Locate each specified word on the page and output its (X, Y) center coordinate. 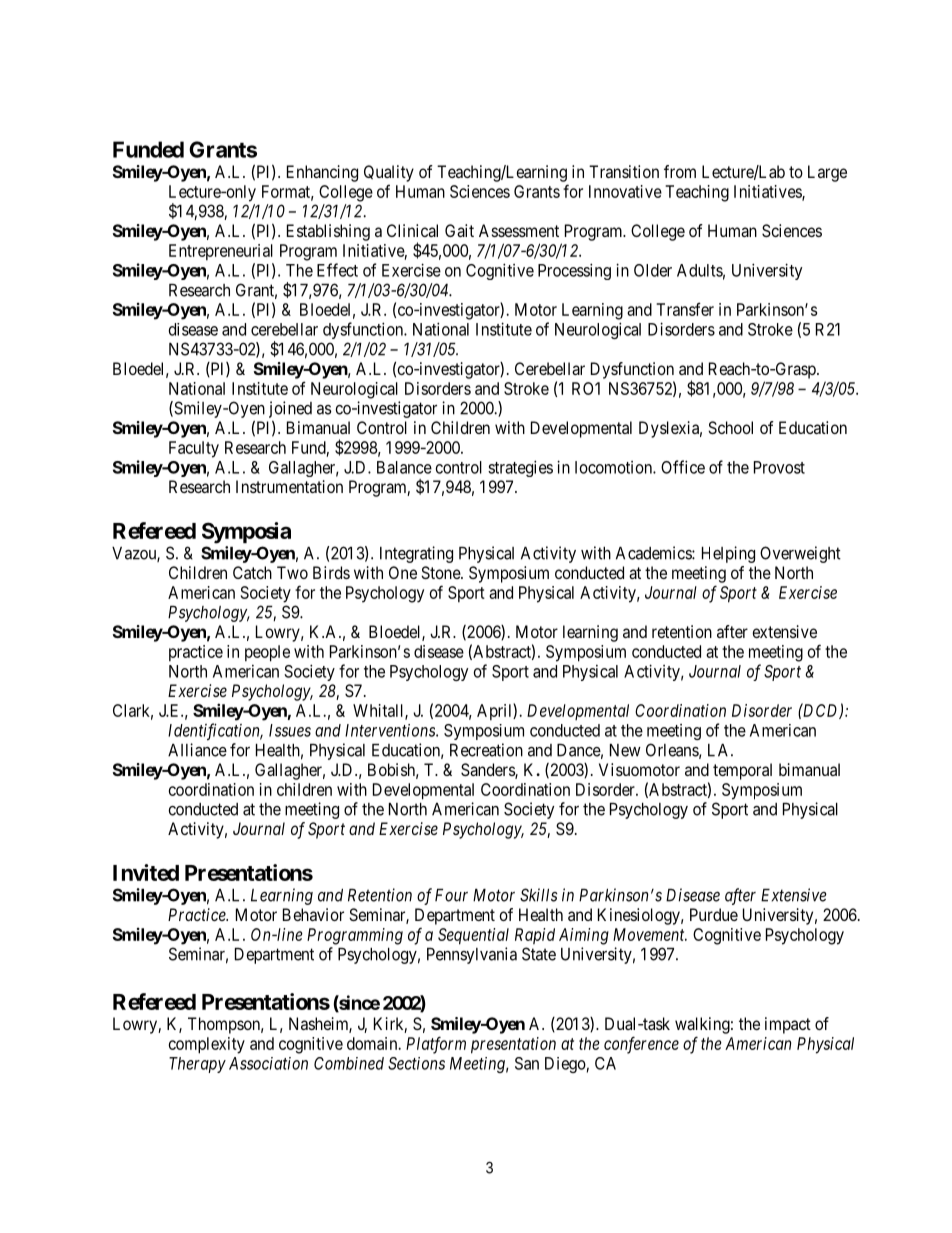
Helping (728, 554)
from (680, 171)
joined (290, 409)
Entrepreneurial (221, 252)
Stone (441, 572)
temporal (742, 771)
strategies (520, 468)
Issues (290, 730)
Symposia (246, 533)
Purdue (714, 914)
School (730, 427)
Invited (146, 872)
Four (451, 895)
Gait (459, 230)
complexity (207, 1045)
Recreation (486, 750)
